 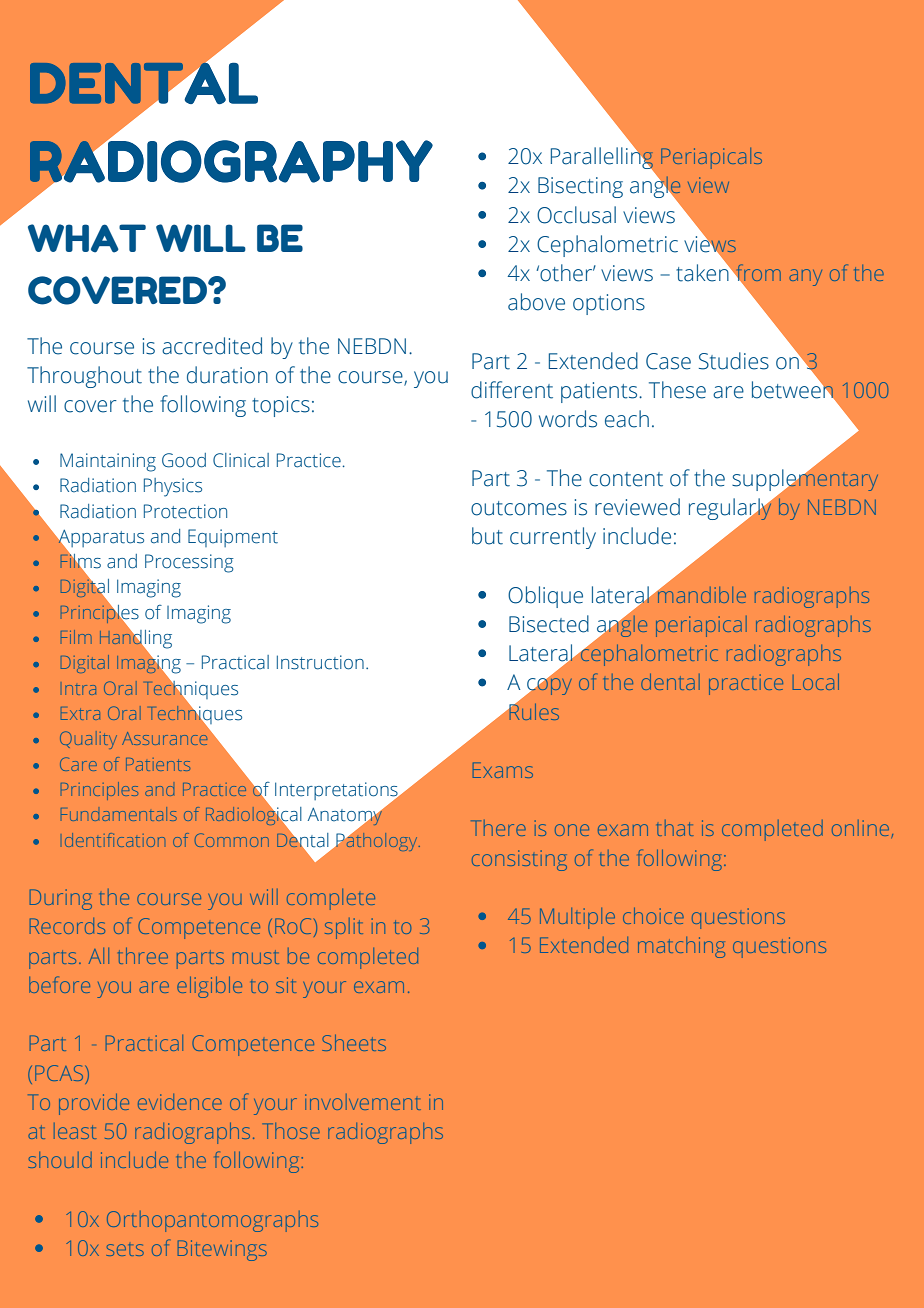 What do you see at coordinates (681, 947) in the screenshot?
I see `matching` at bounding box center [681, 947].
